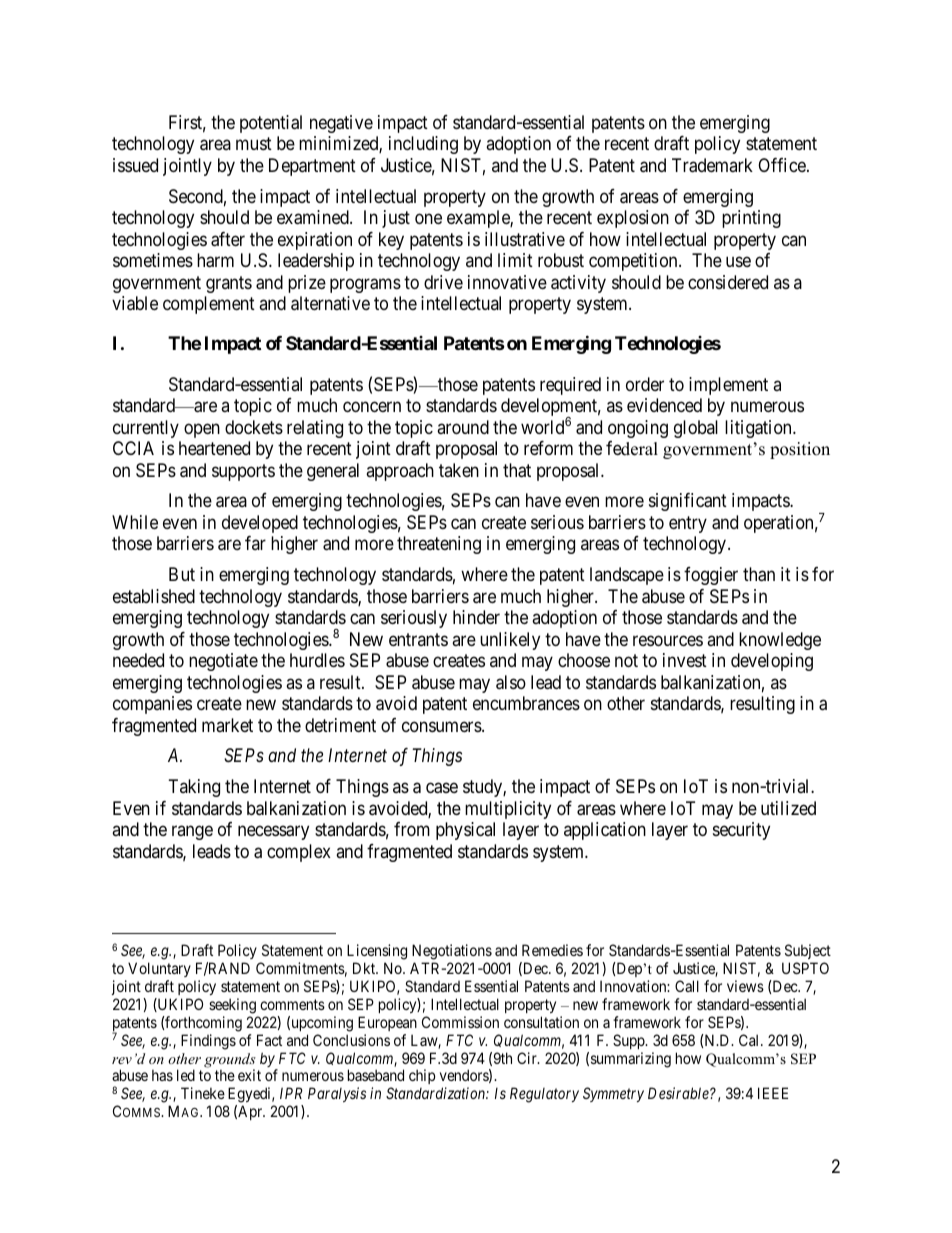 The image size is (952, 1233). Describe the element at coordinates (712, 165) in the page. I see `Trademark` at that location.
